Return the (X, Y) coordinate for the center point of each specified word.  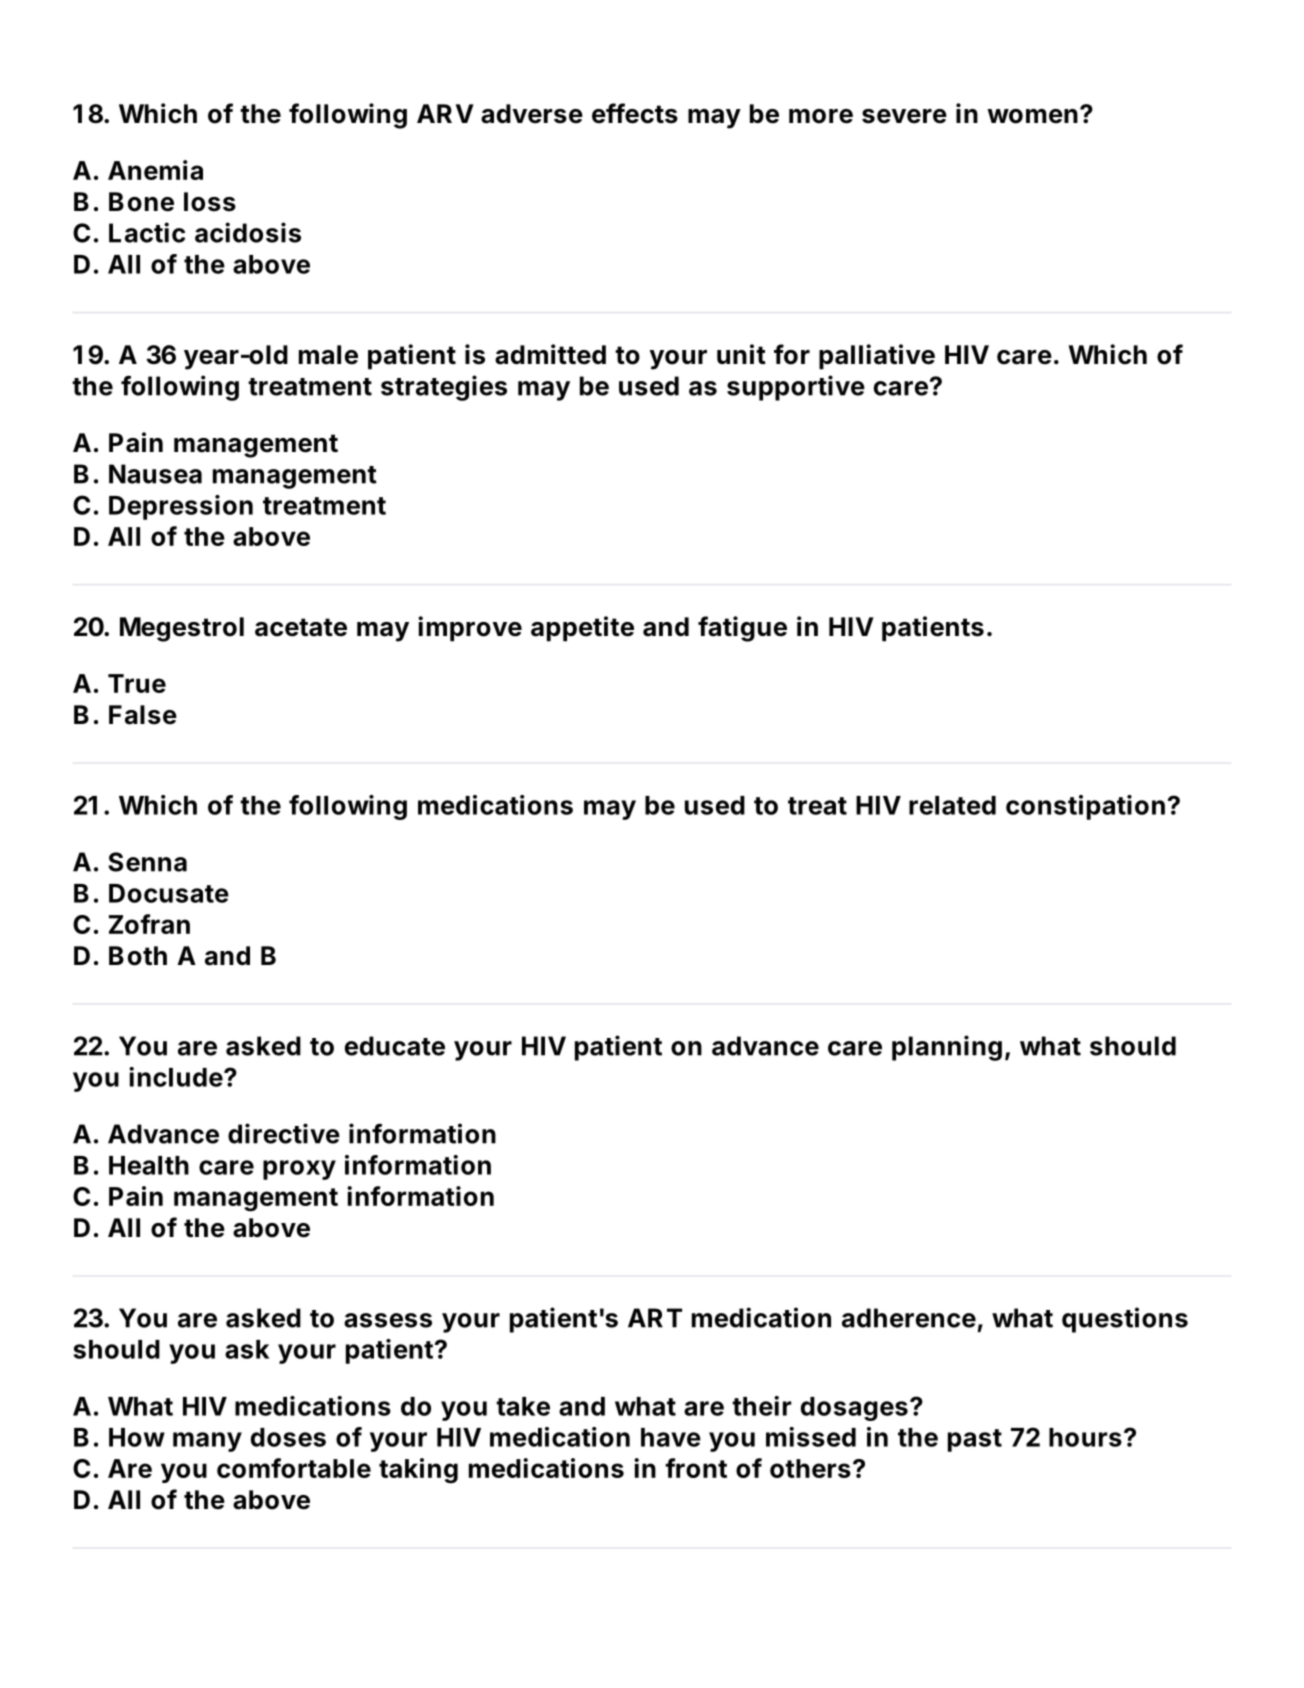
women (1032, 116)
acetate (301, 627)
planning (947, 1048)
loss (210, 202)
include (176, 1077)
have (671, 1437)
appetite (582, 629)
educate (394, 1046)
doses (288, 1437)
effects (635, 113)
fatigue (742, 629)
